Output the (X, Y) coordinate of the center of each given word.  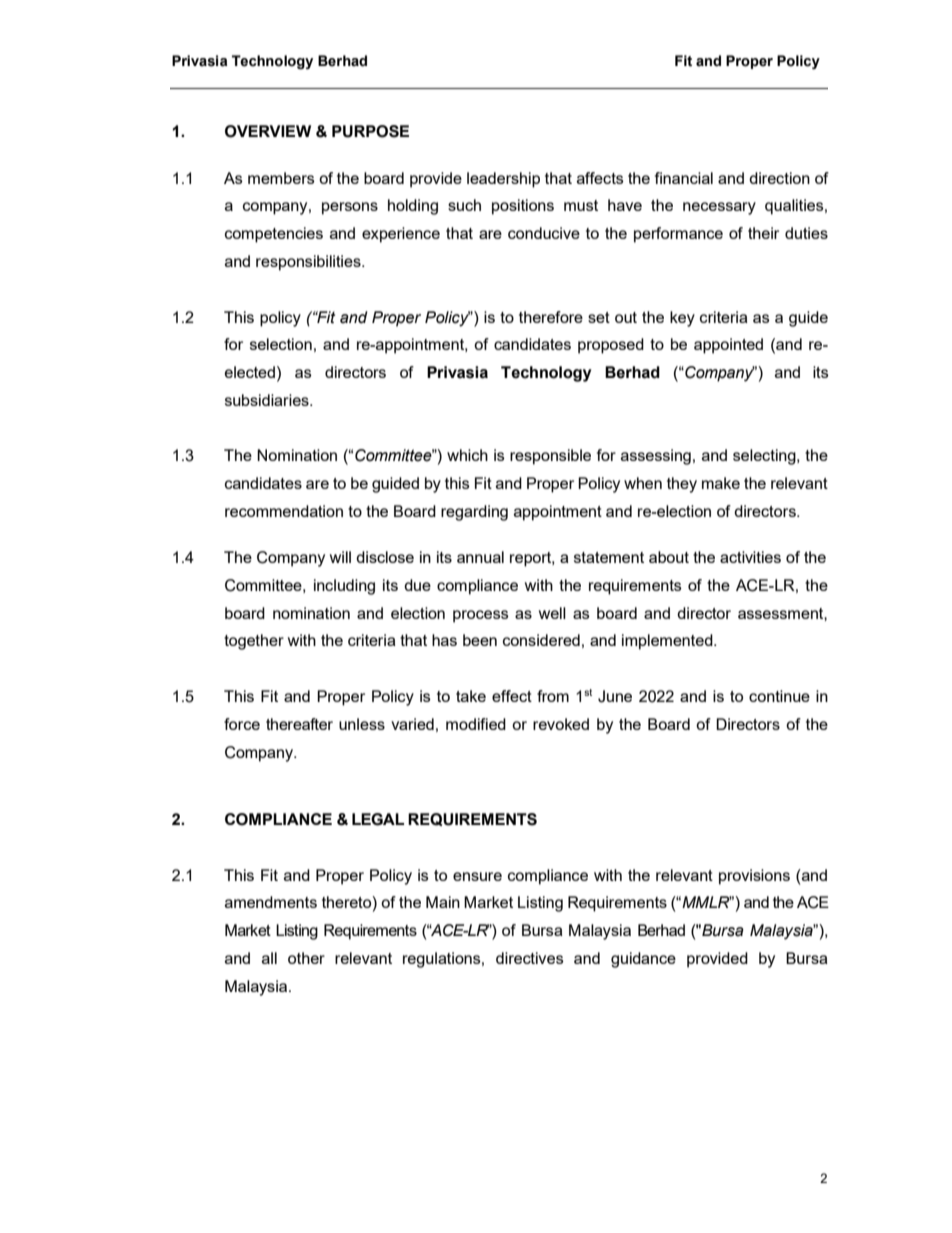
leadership (503, 180)
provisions (754, 877)
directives (530, 958)
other (306, 958)
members (281, 178)
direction (779, 178)
